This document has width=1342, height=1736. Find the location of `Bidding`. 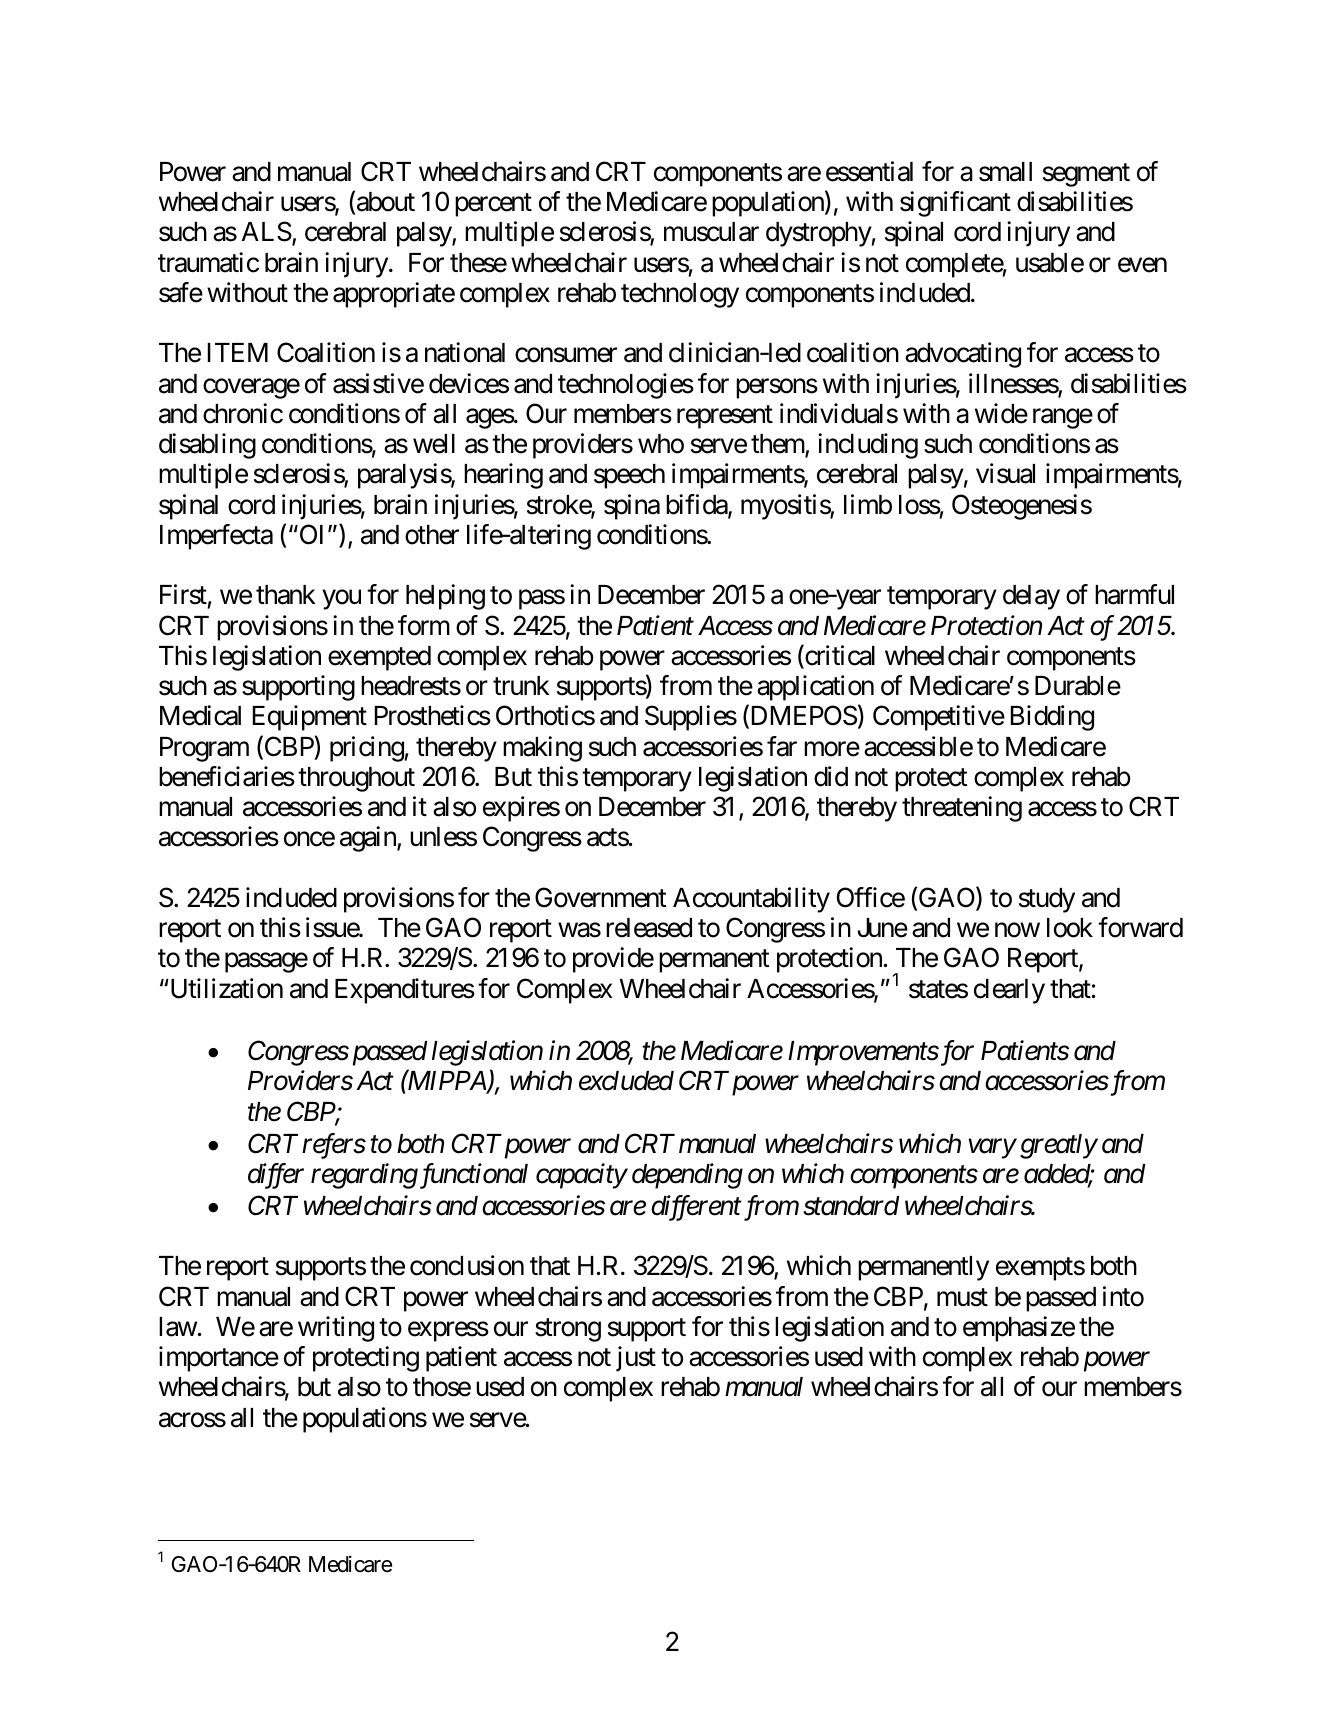

Bidding is located at coordinates (1052, 718).
